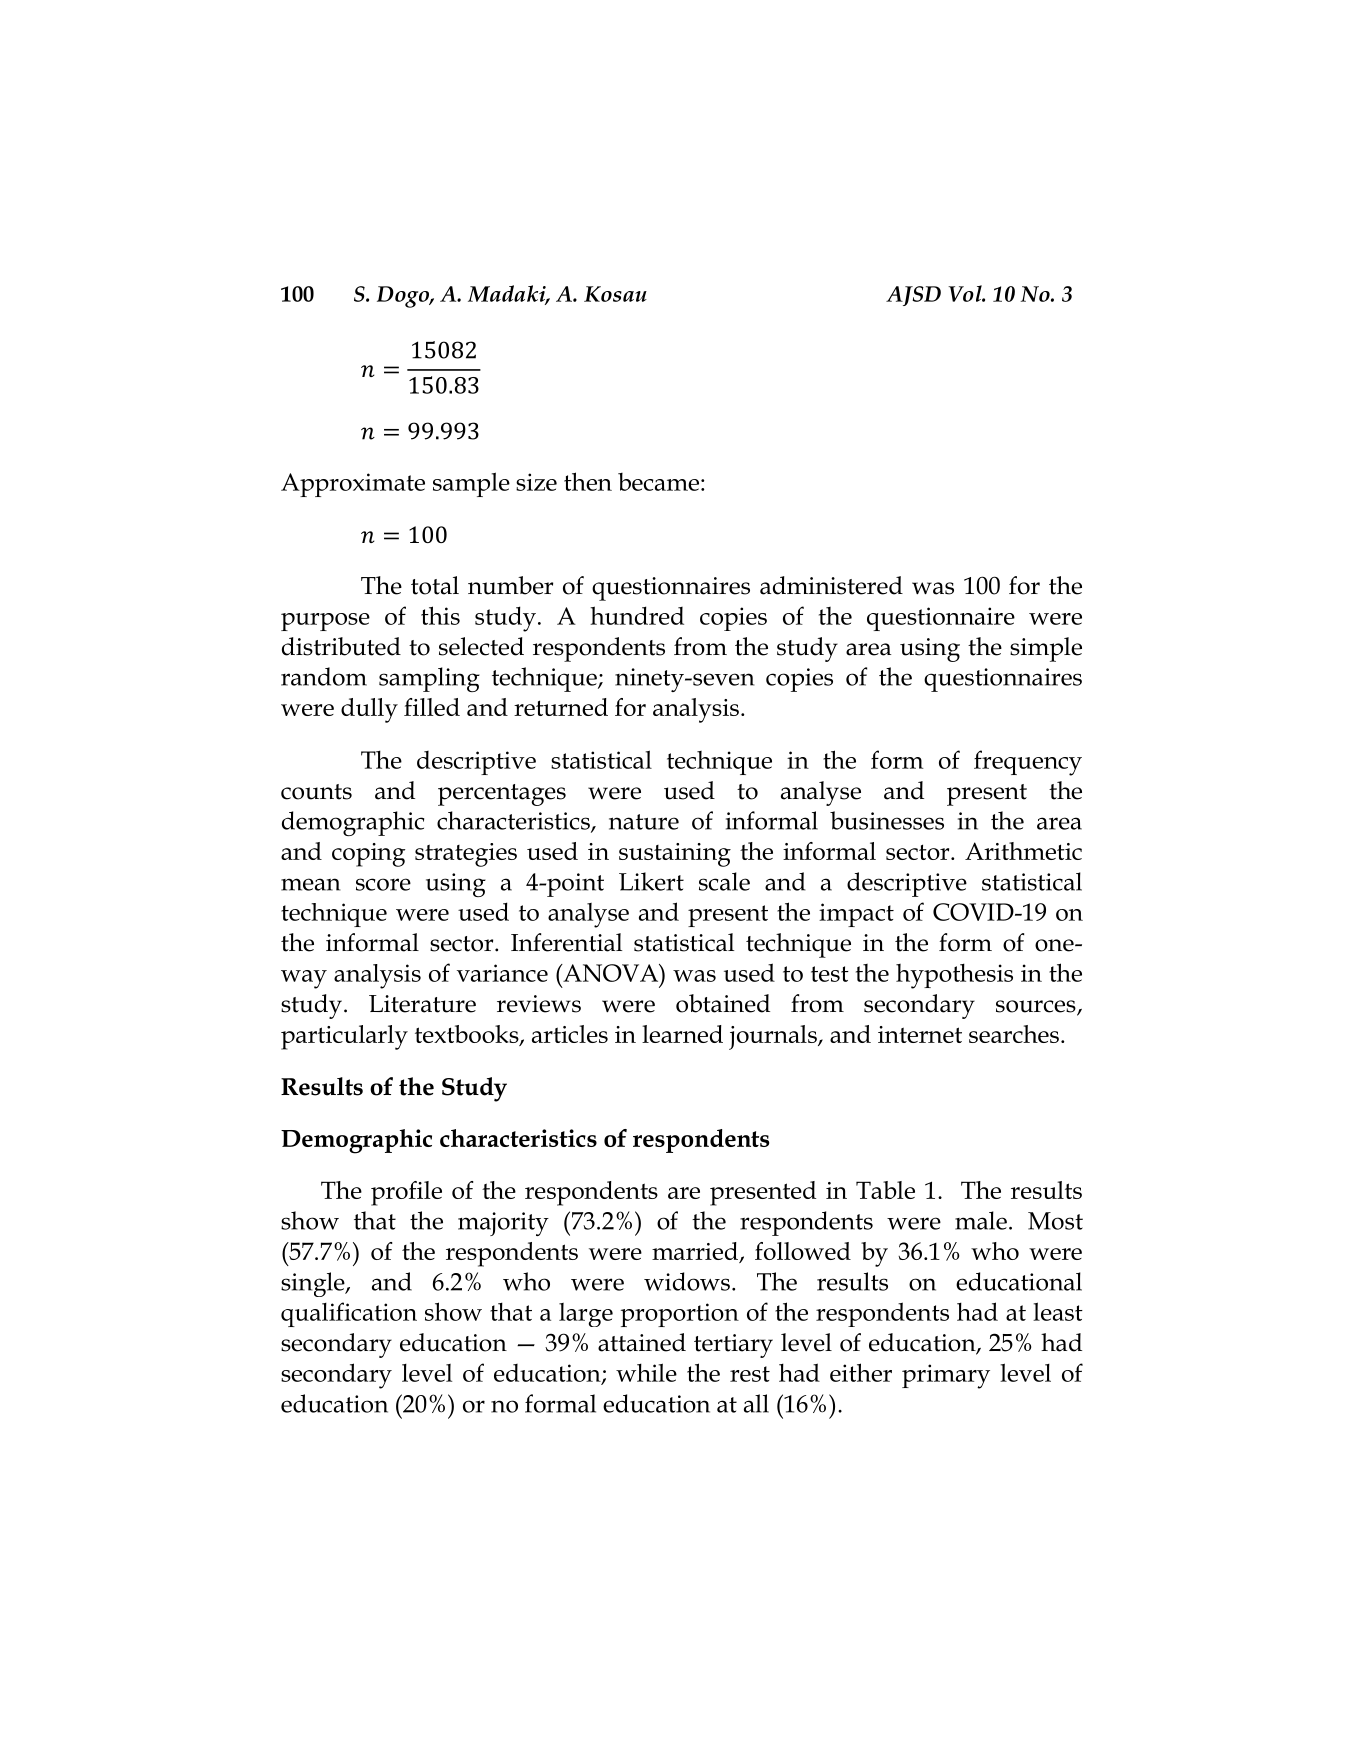 Image resolution: width=1363 pixels, height=1764 pixels. What do you see at coordinates (406, 1193) in the screenshot?
I see `profile` at bounding box center [406, 1193].
